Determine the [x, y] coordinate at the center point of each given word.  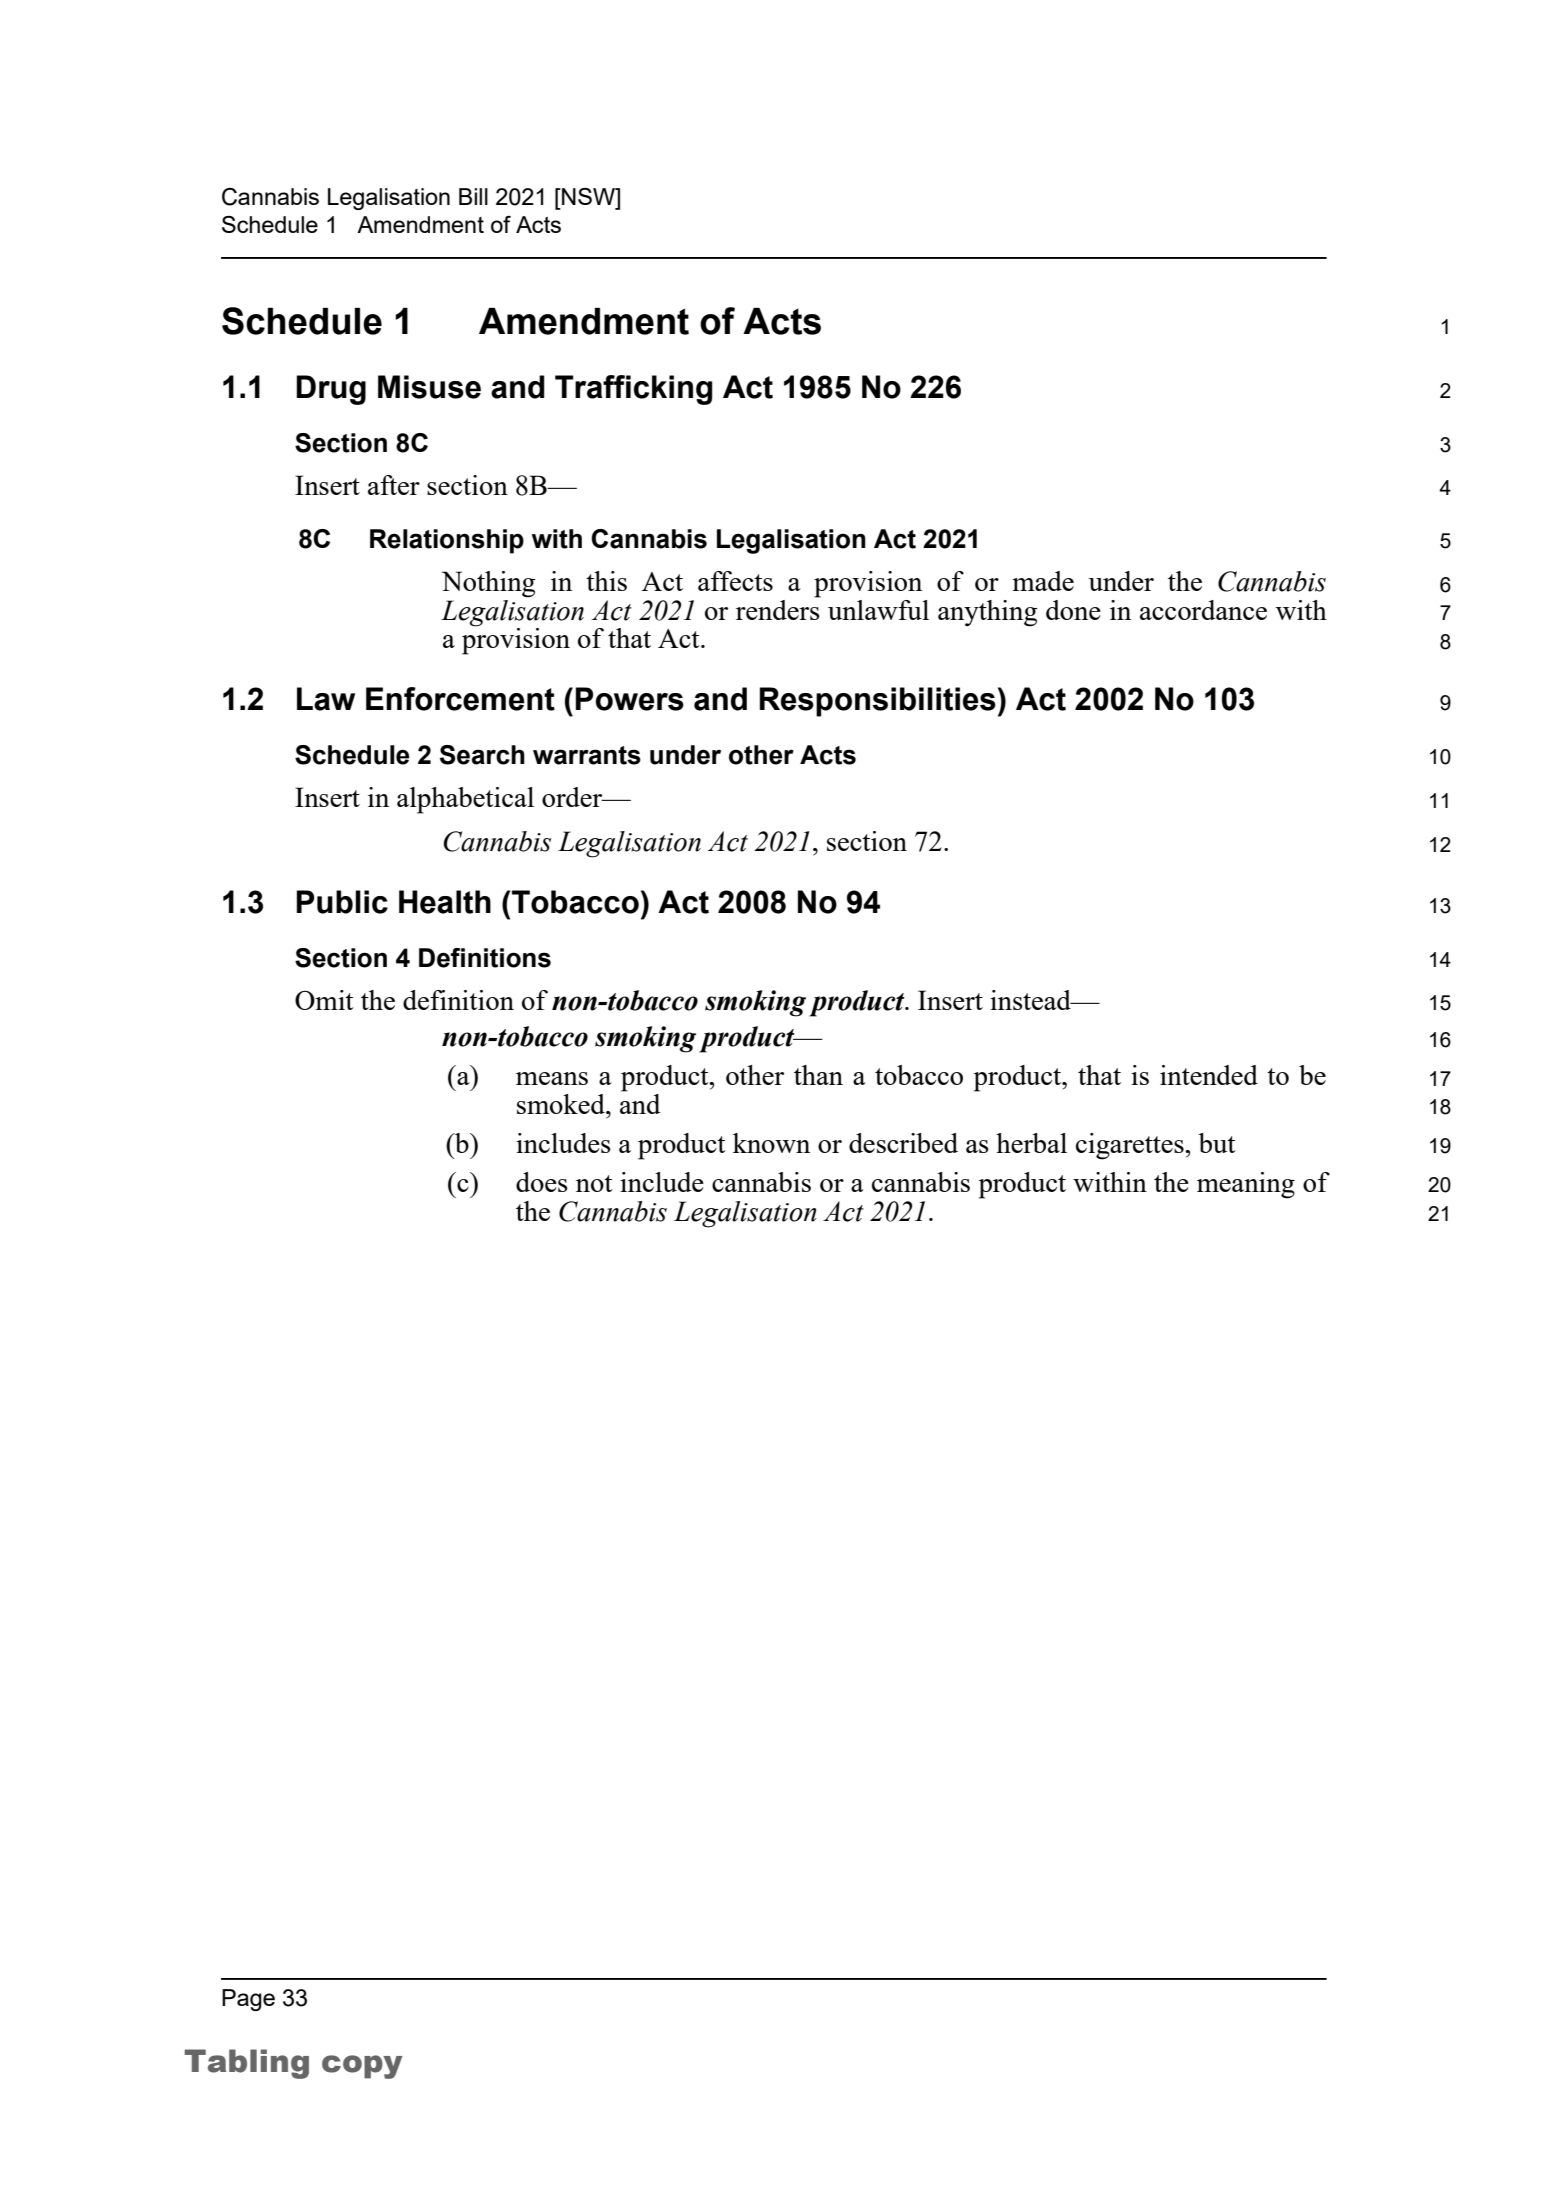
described [903, 1143]
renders [778, 608]
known [771, 1143]
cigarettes [1131, 1146]
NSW [588, 196]
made [1043, 581]
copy [362, 2067]
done [1073, 610]
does [542, 1182]
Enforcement [460, 699]
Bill [473, 196]
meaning [1246, 1185]
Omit [324, 1000]
